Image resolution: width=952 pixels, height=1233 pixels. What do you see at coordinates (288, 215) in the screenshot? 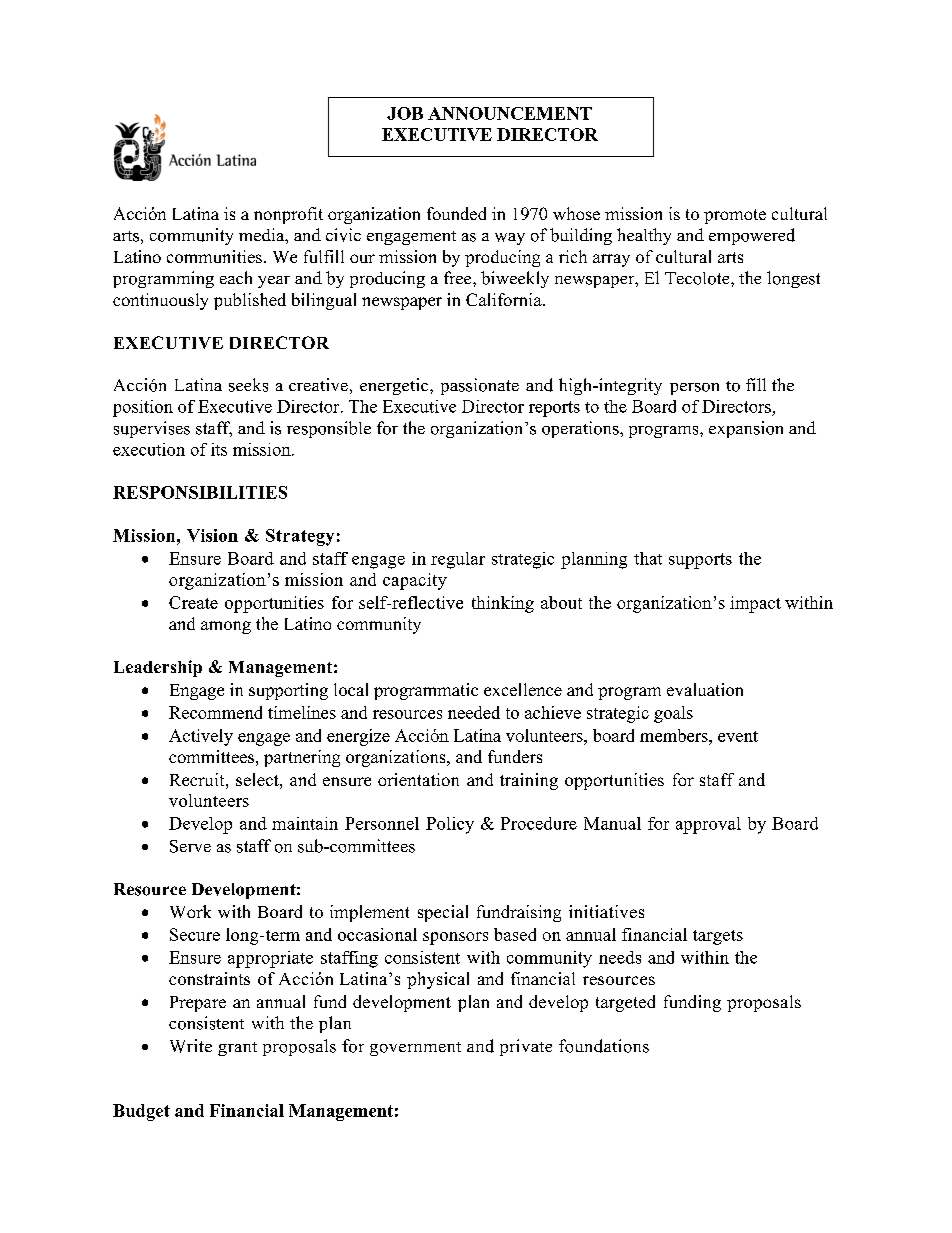
I see `nonprofit` at bounding box center [288, 215].
